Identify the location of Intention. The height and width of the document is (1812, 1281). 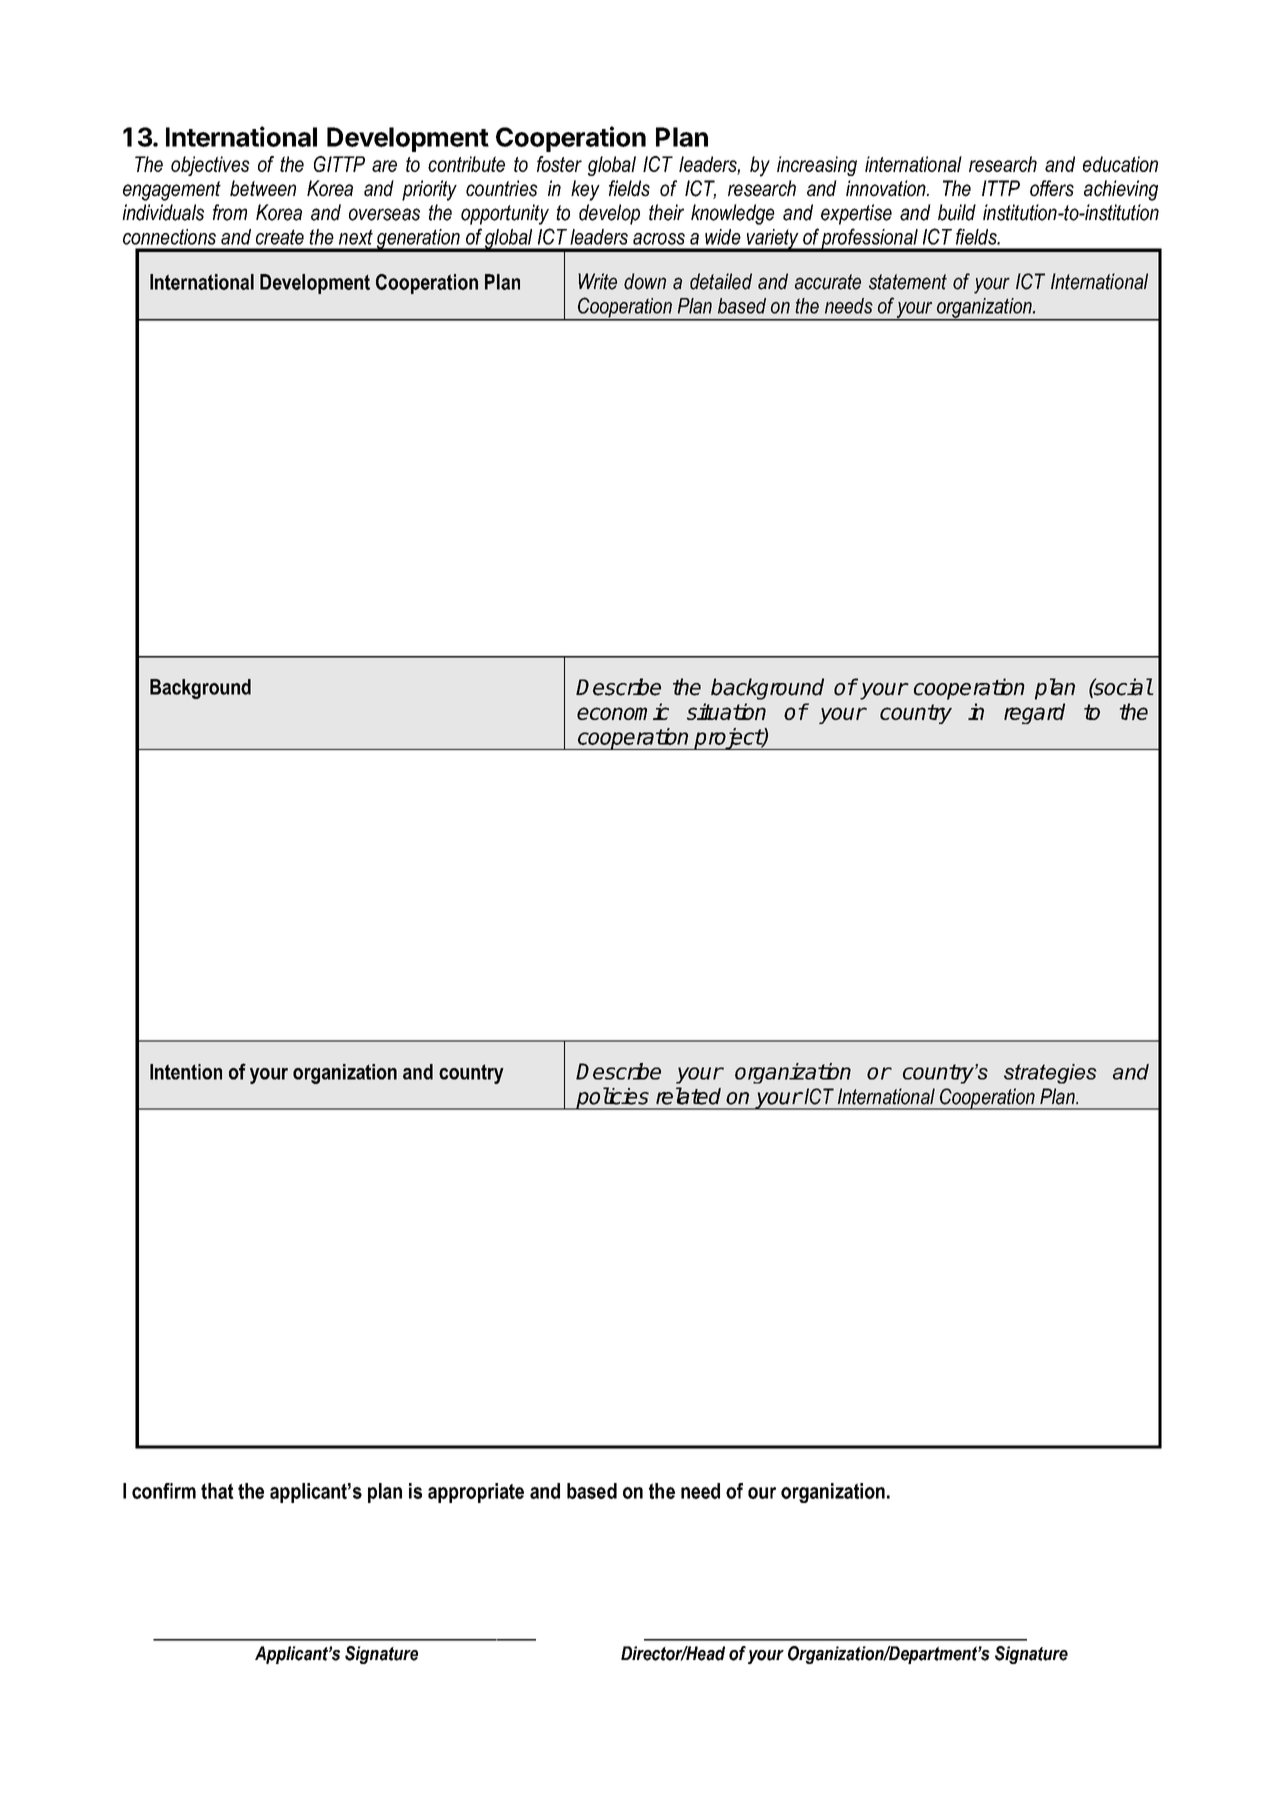
(186, 1072).
